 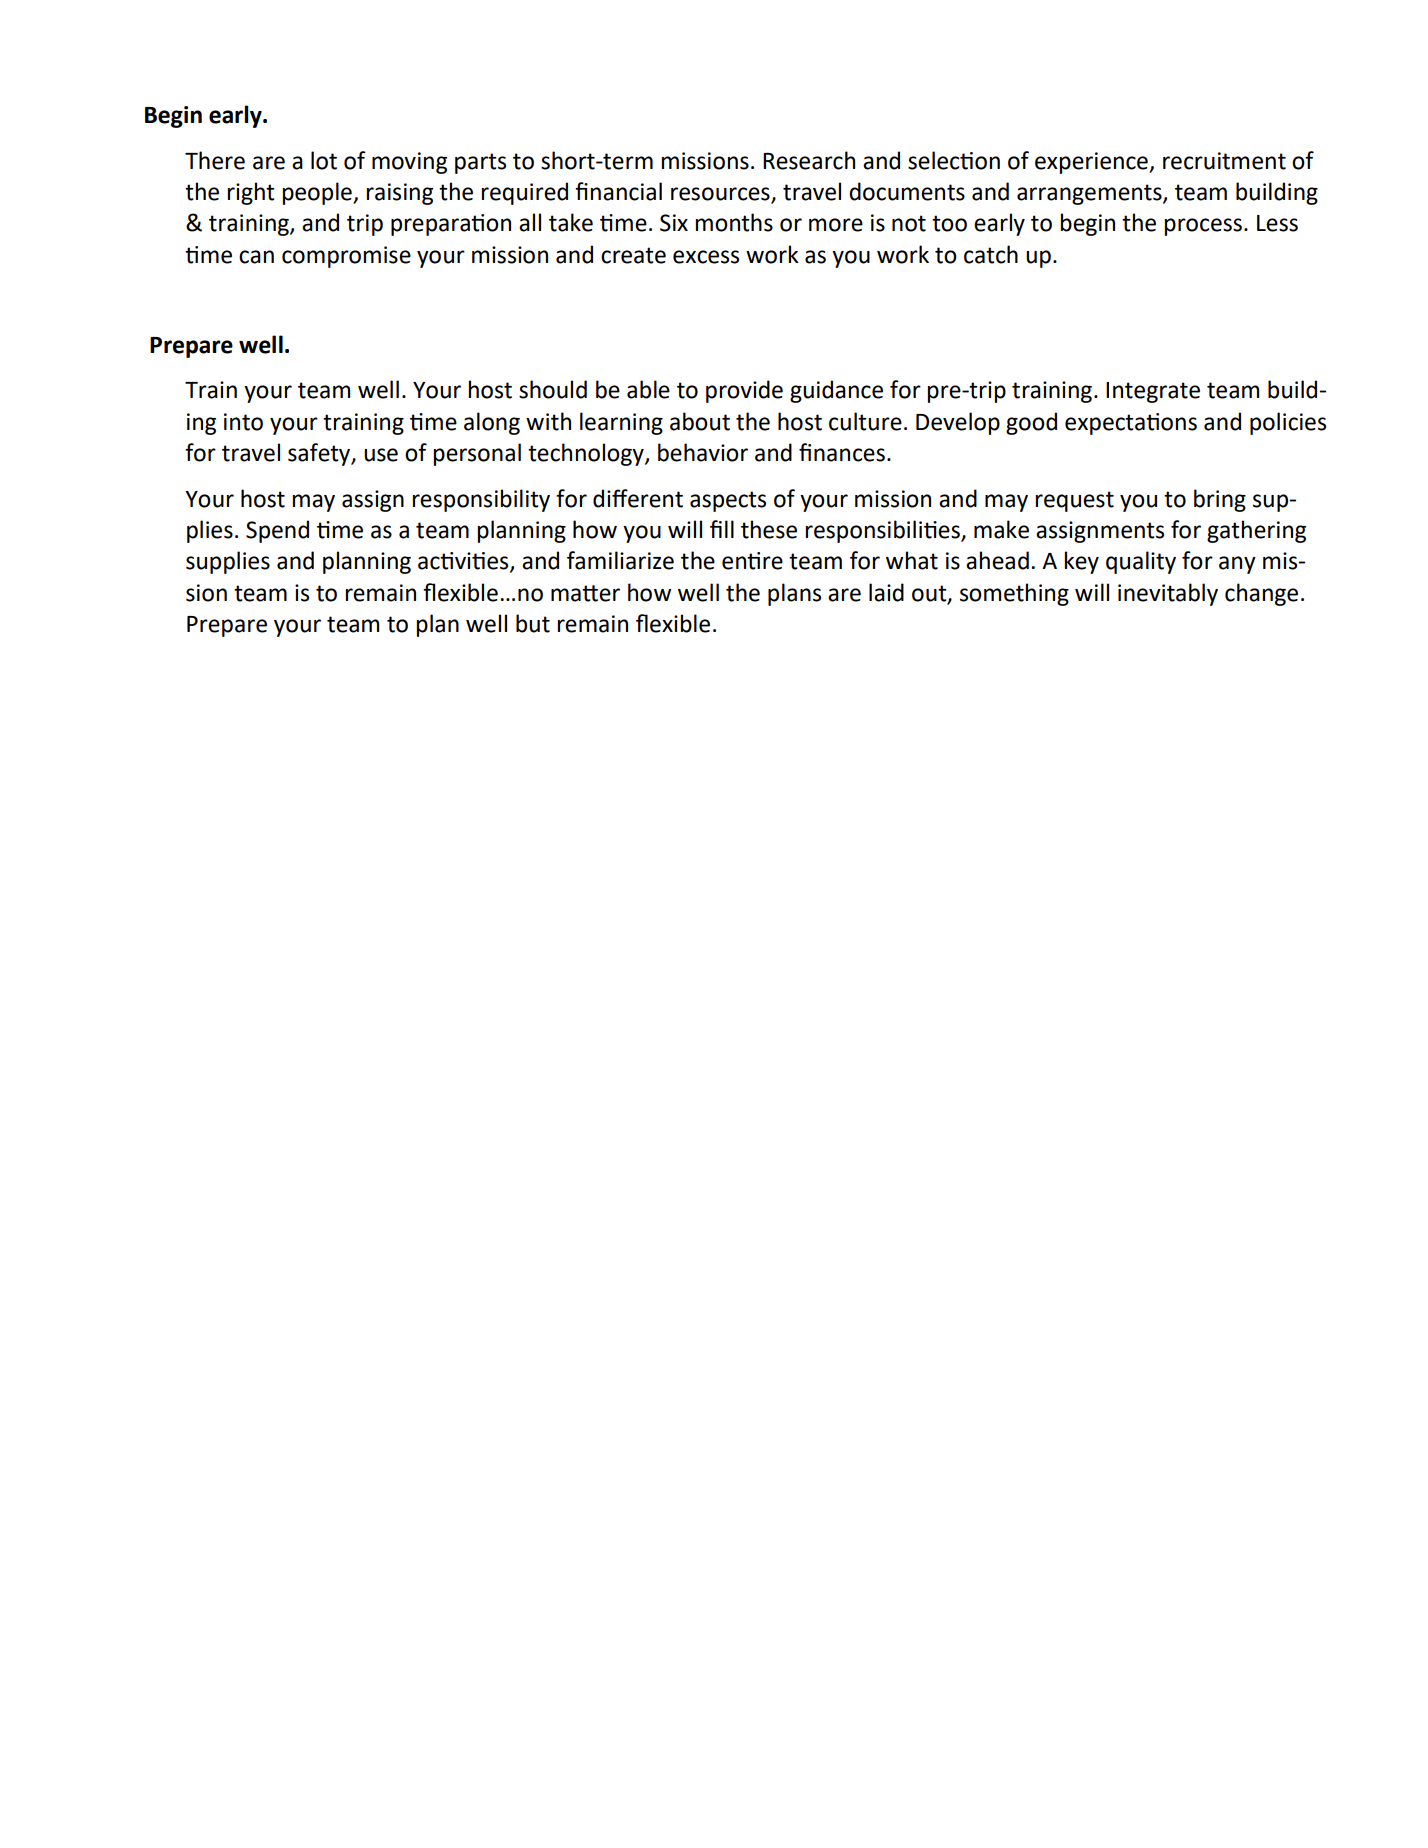 What do you see at coordinates (1168, 594) in the image?
I see `inevitably` at bounding box center [1168, 594].
